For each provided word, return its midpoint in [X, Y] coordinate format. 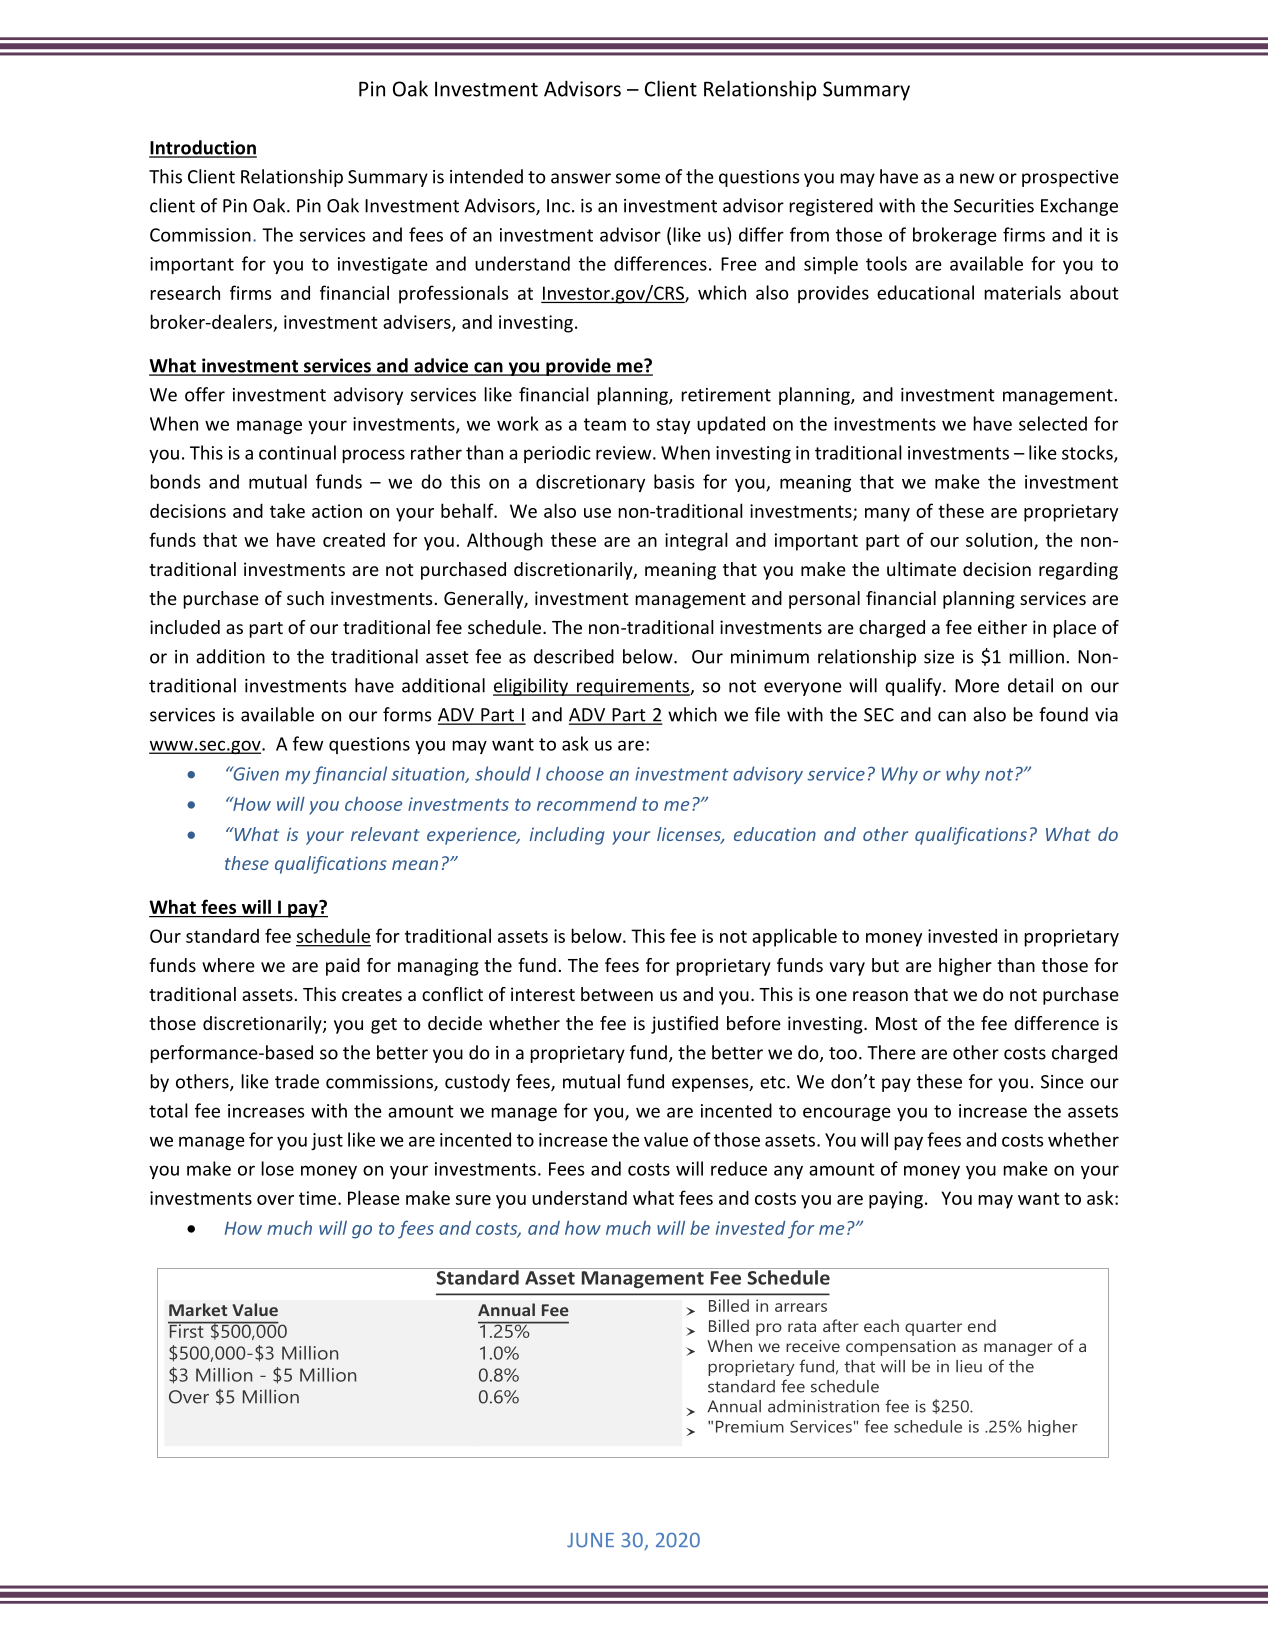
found [1063, 714]
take [287, 510]
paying [896, 1200]
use [597, 513]
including [567, 836]
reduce [739, 1168]
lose [277, 1168]
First [187, 1330]
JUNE [590, 1540]
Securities [994, 206]
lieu [969, 1366]
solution [1000, 540]
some [638, 178]
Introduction [203, 148]
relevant [385, 834]
